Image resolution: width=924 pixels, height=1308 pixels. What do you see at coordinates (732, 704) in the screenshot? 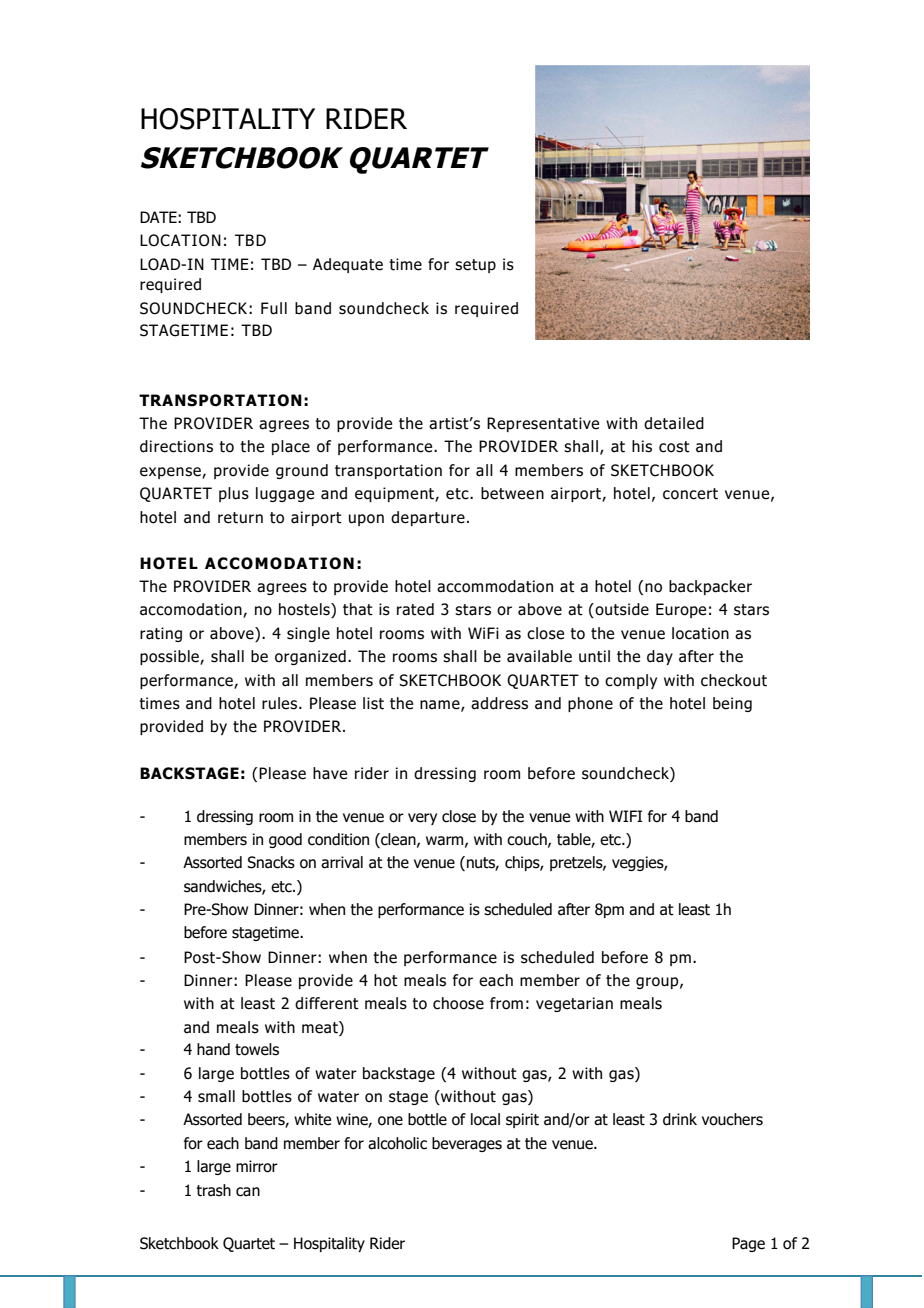
I see `being` at bounding box center [732, 704].
